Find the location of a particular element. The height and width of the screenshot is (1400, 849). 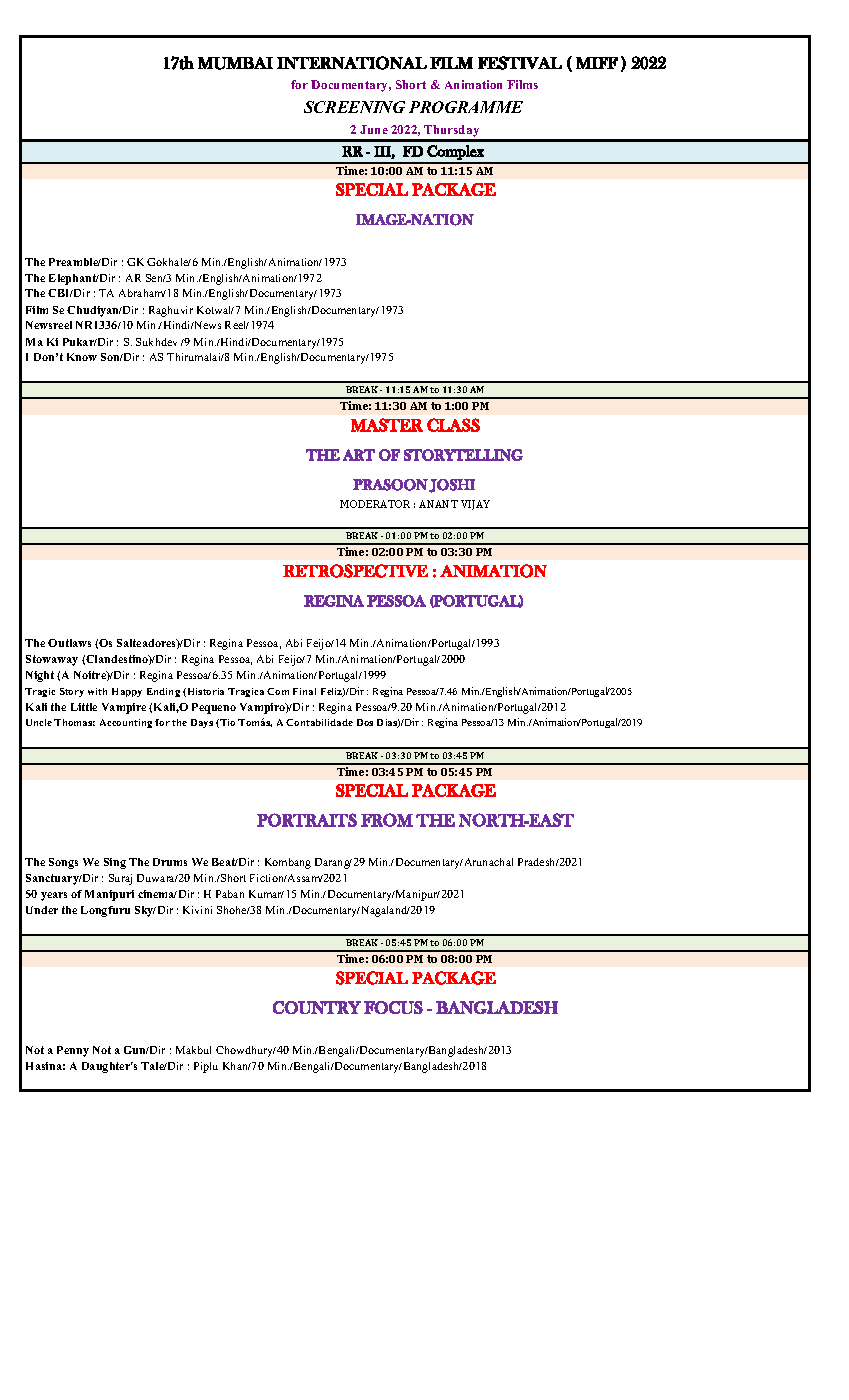

SCREENING is located at coordinates (354, 107).
